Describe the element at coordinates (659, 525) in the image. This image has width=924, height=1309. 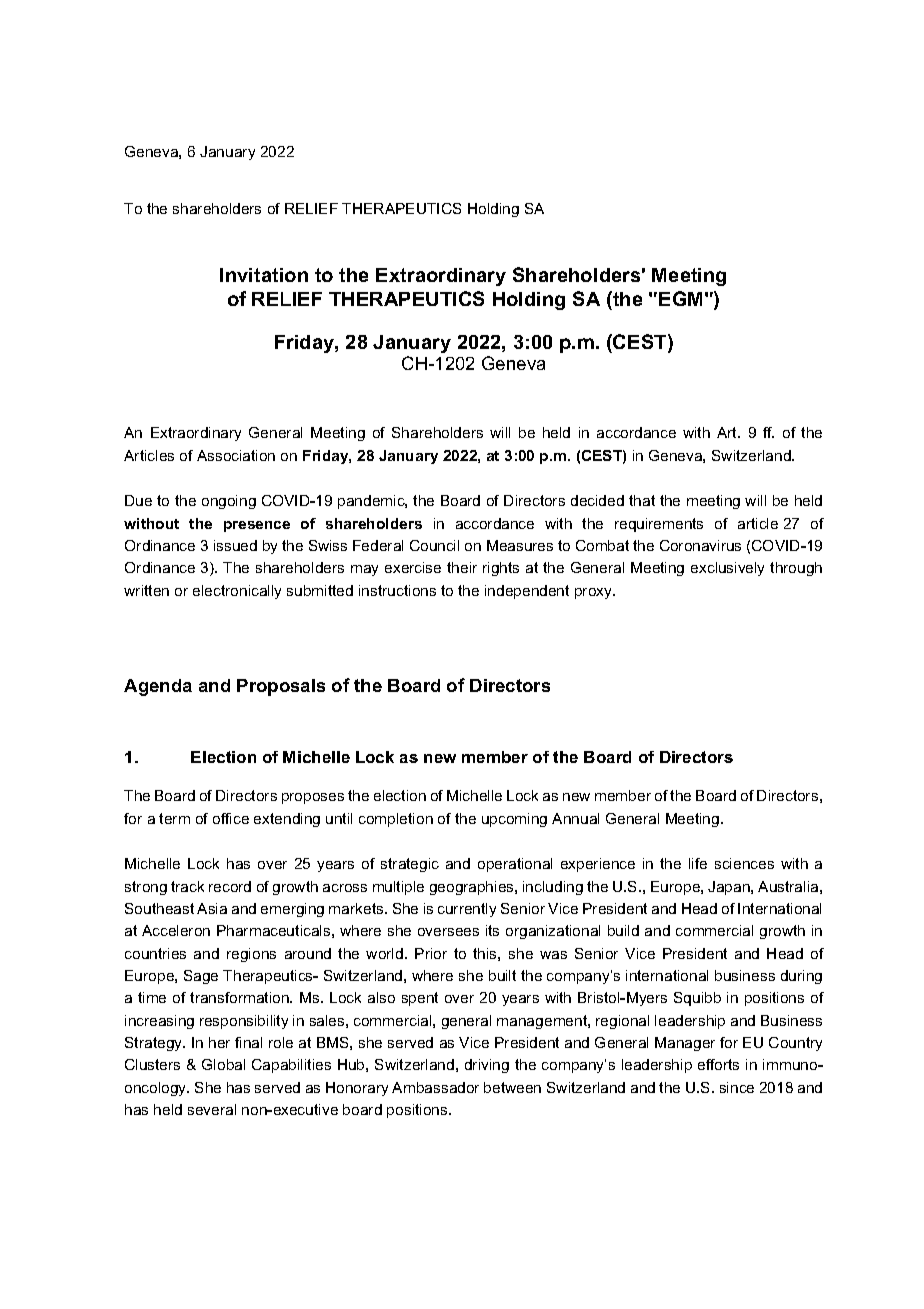
I see `requirements` at that location.
